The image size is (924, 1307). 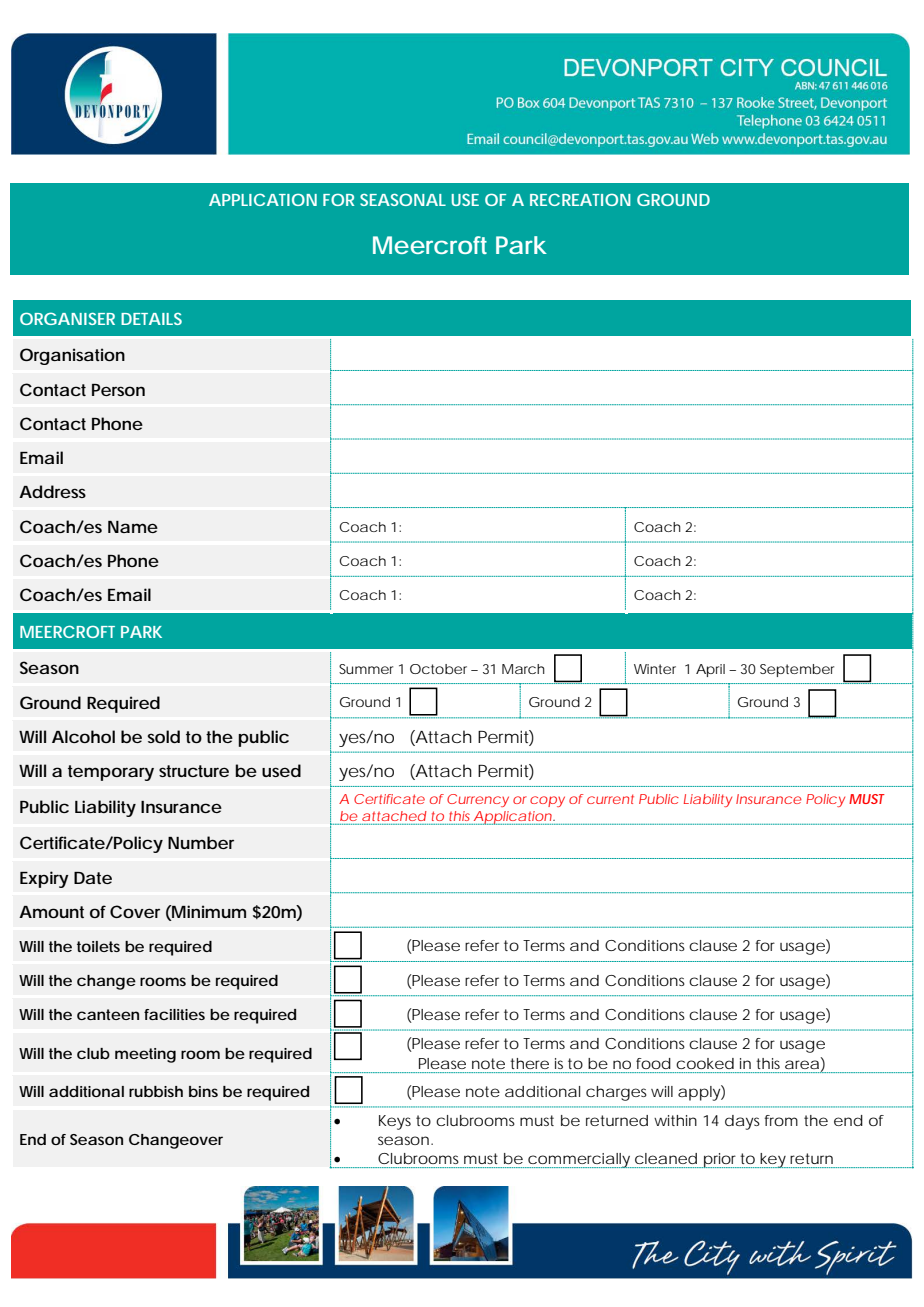 What do you see at coordinates (93, 878) in the document?
I see `Date` at bounding box center [93, 878].
